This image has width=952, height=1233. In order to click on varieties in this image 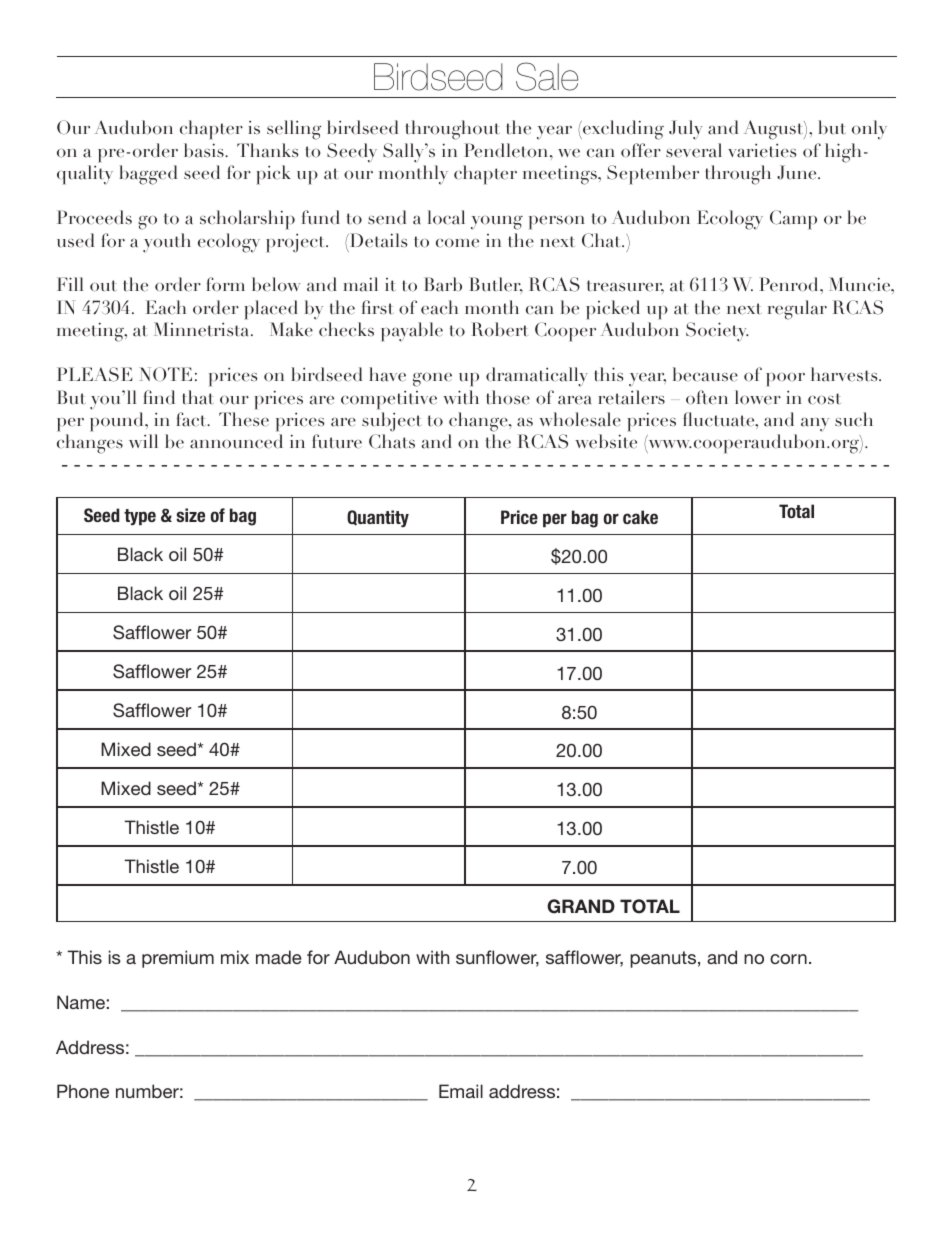, I will do `click(762, 150)`.
